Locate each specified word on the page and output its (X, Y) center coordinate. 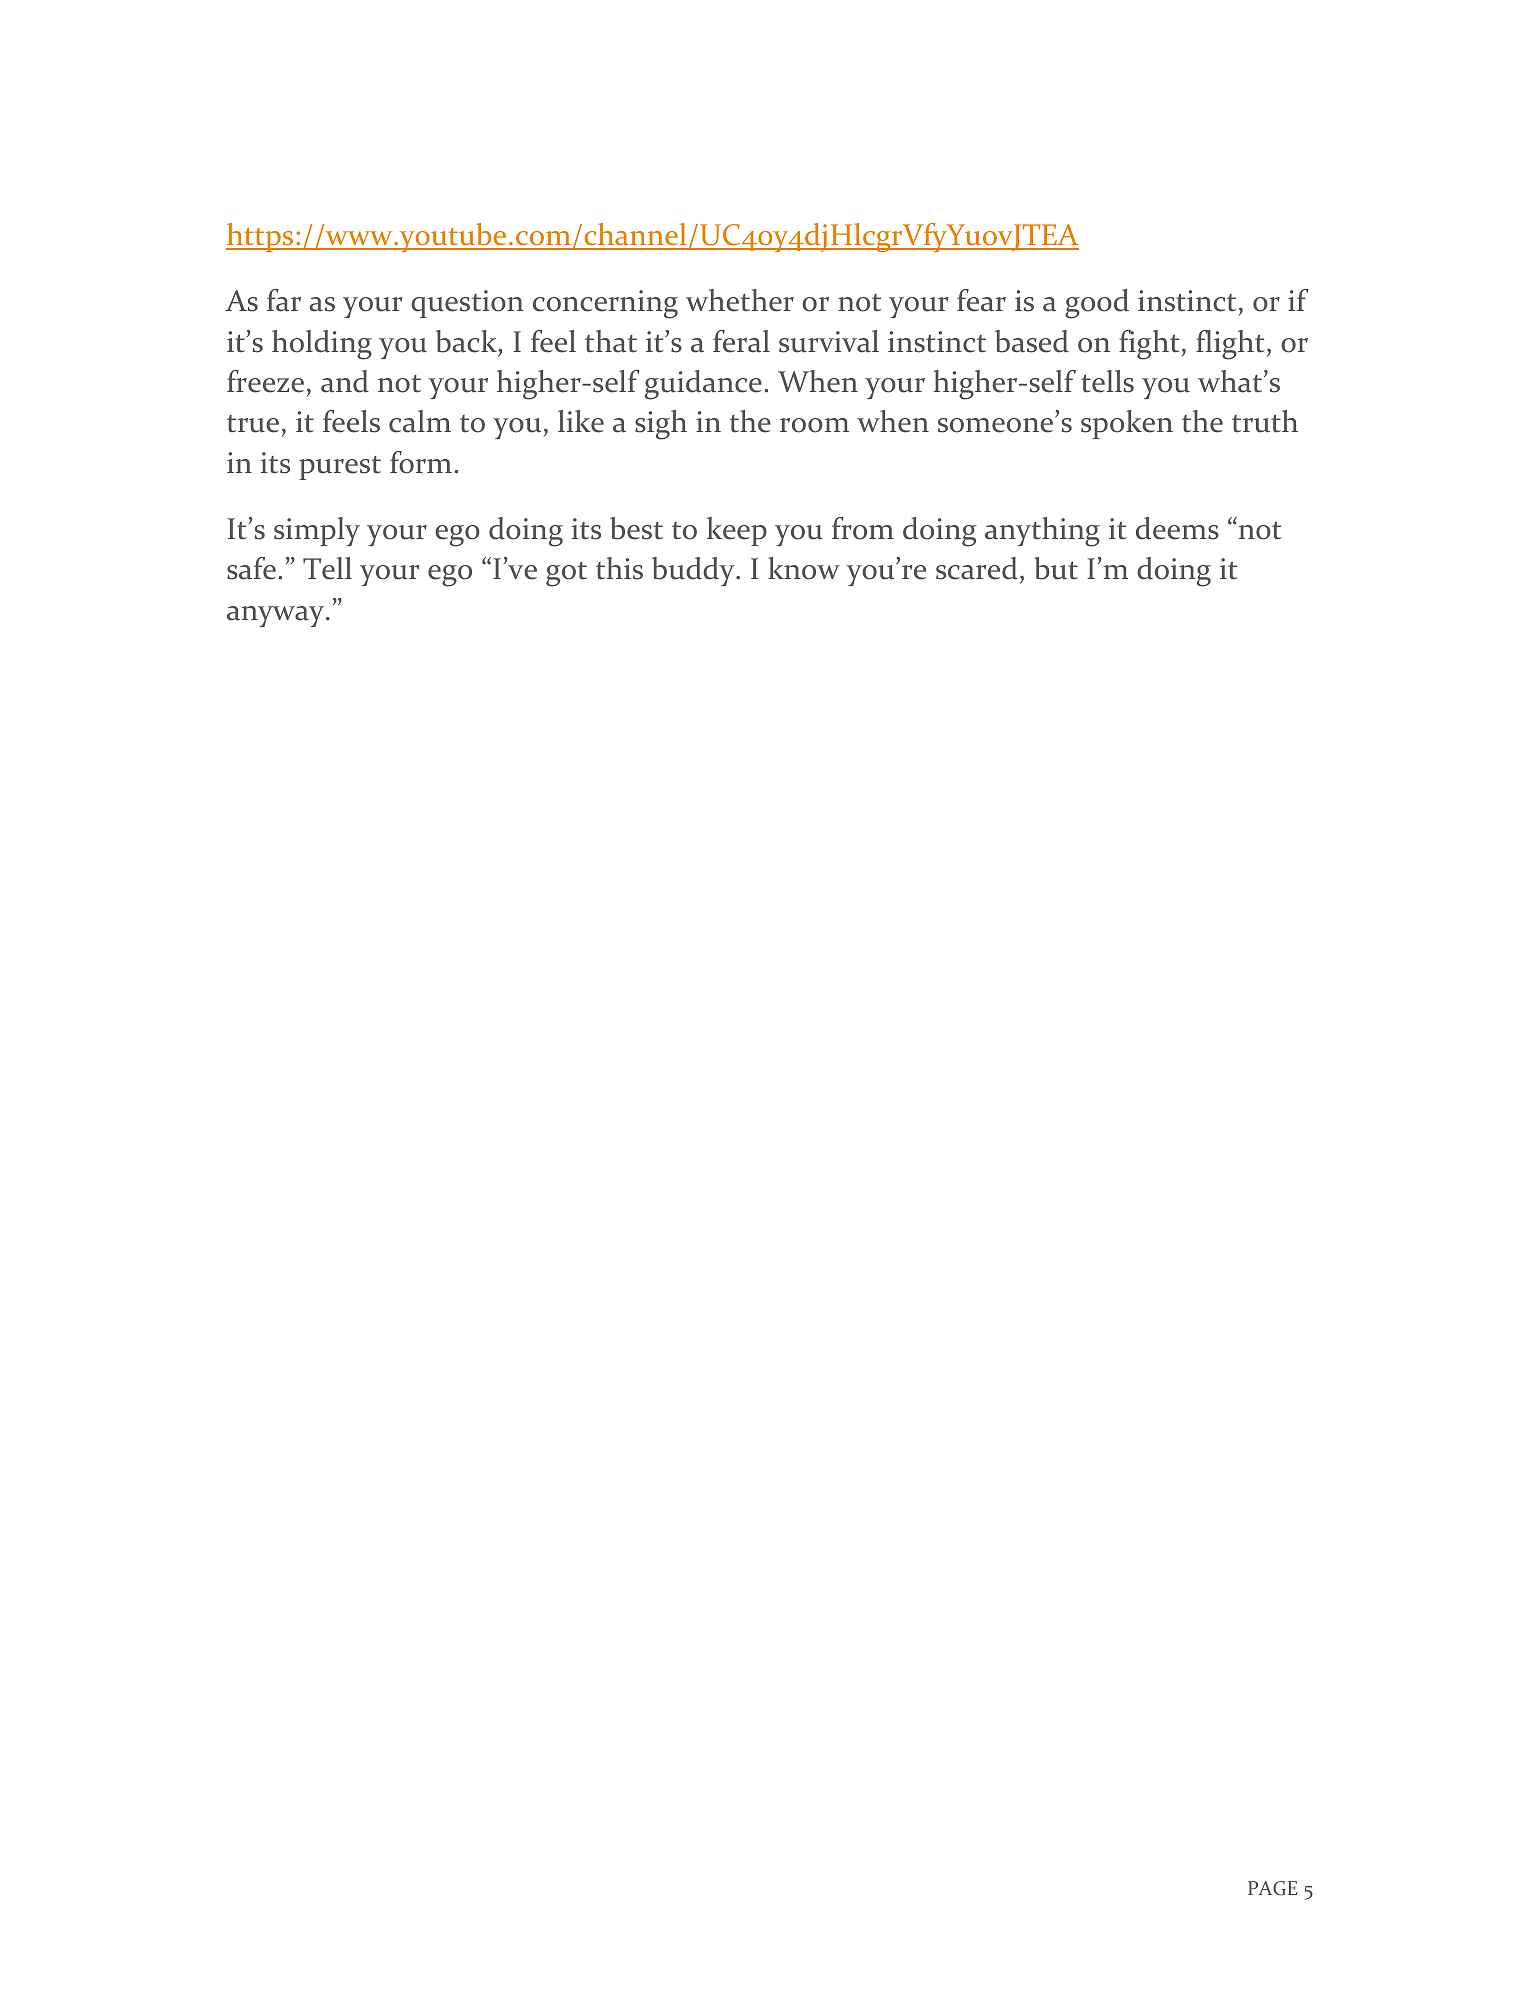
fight (1150, 345)
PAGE (1272, 1888)
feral (741, 341)
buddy (694, 571)
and (345, 381)
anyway (277, 616)
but (1056, 568)
